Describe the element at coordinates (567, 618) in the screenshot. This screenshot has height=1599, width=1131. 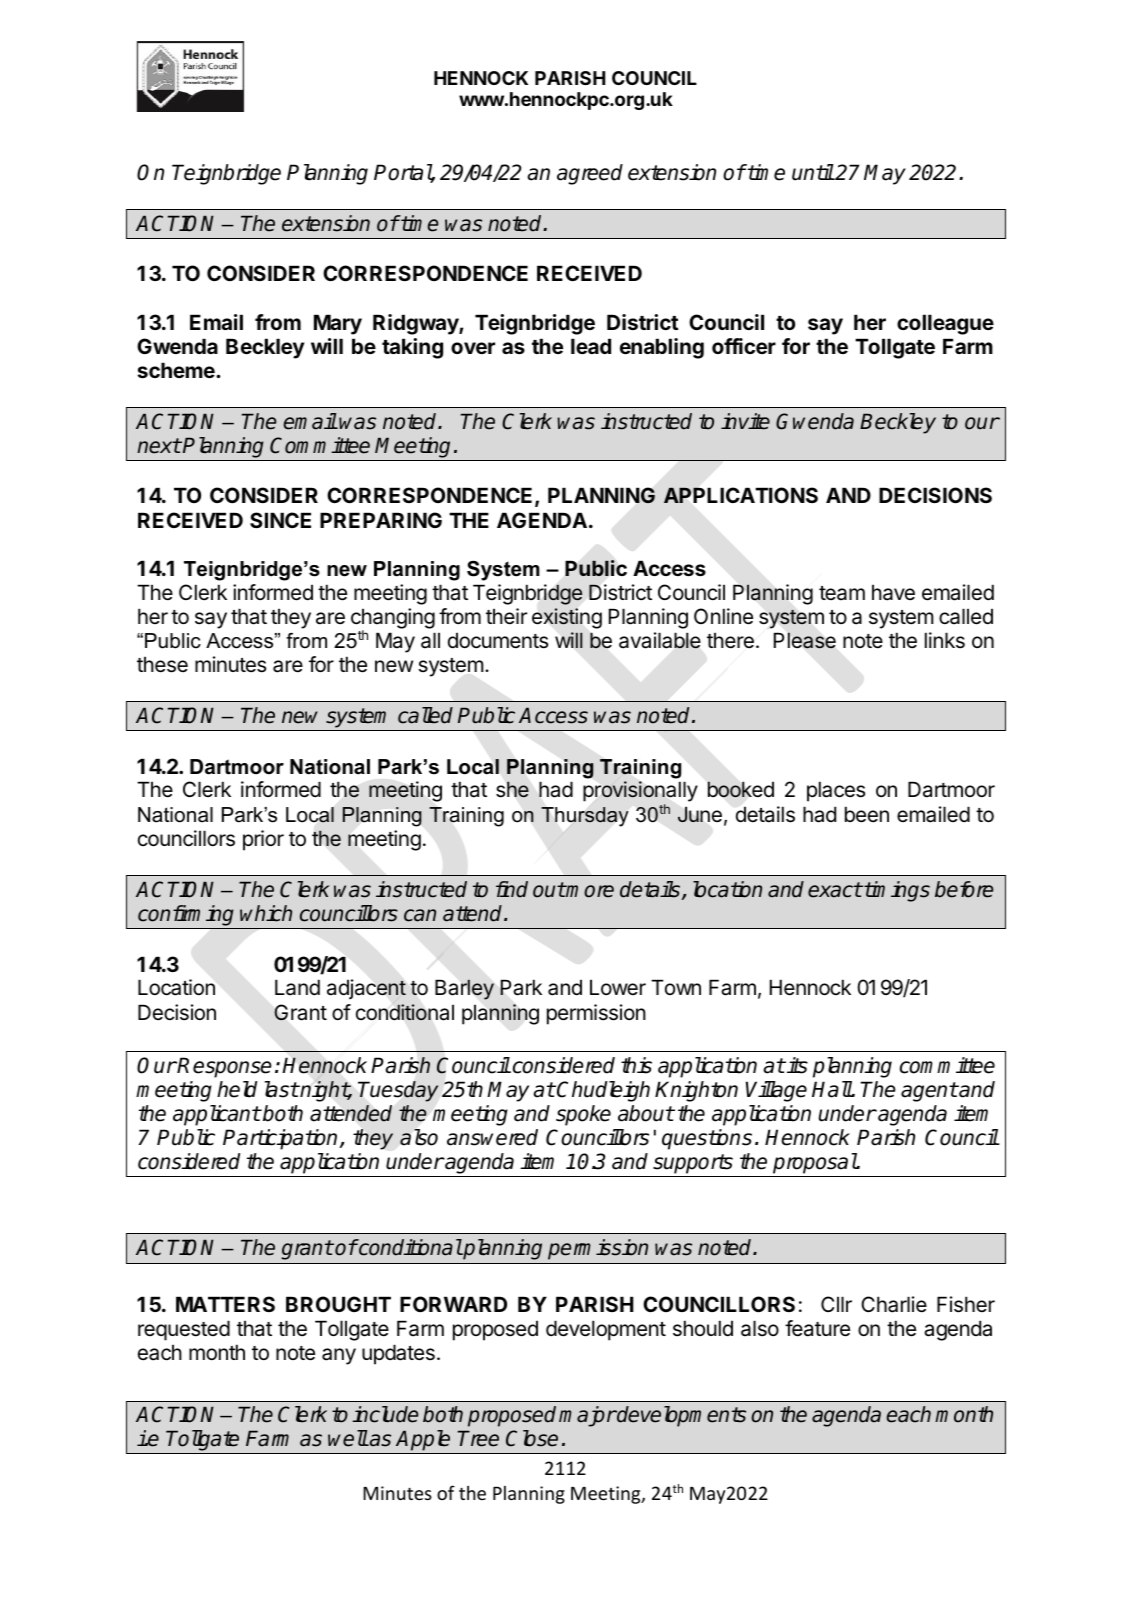
I see `existing` at that location.
